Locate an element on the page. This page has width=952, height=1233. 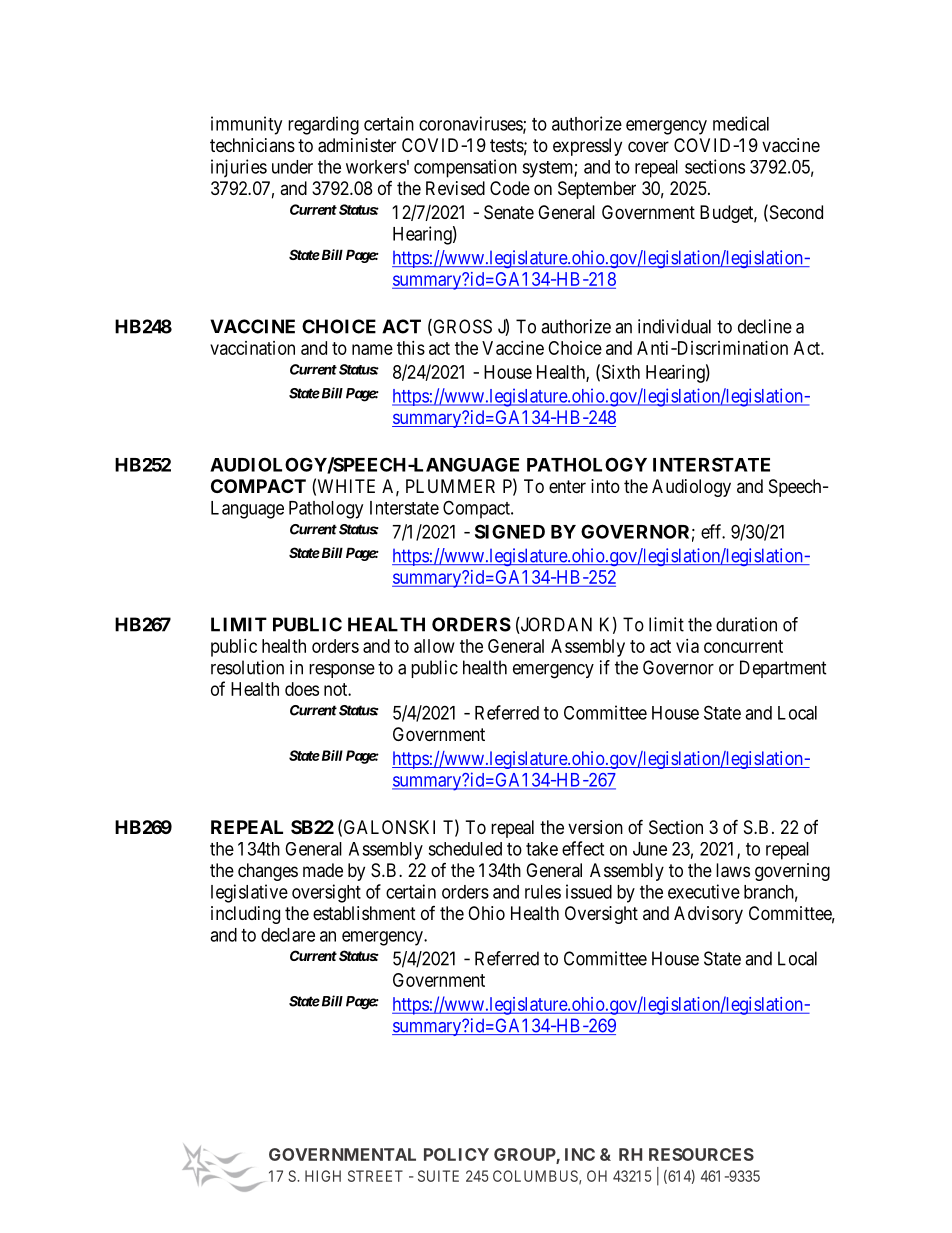
under is located at coordinates (292, 167).
